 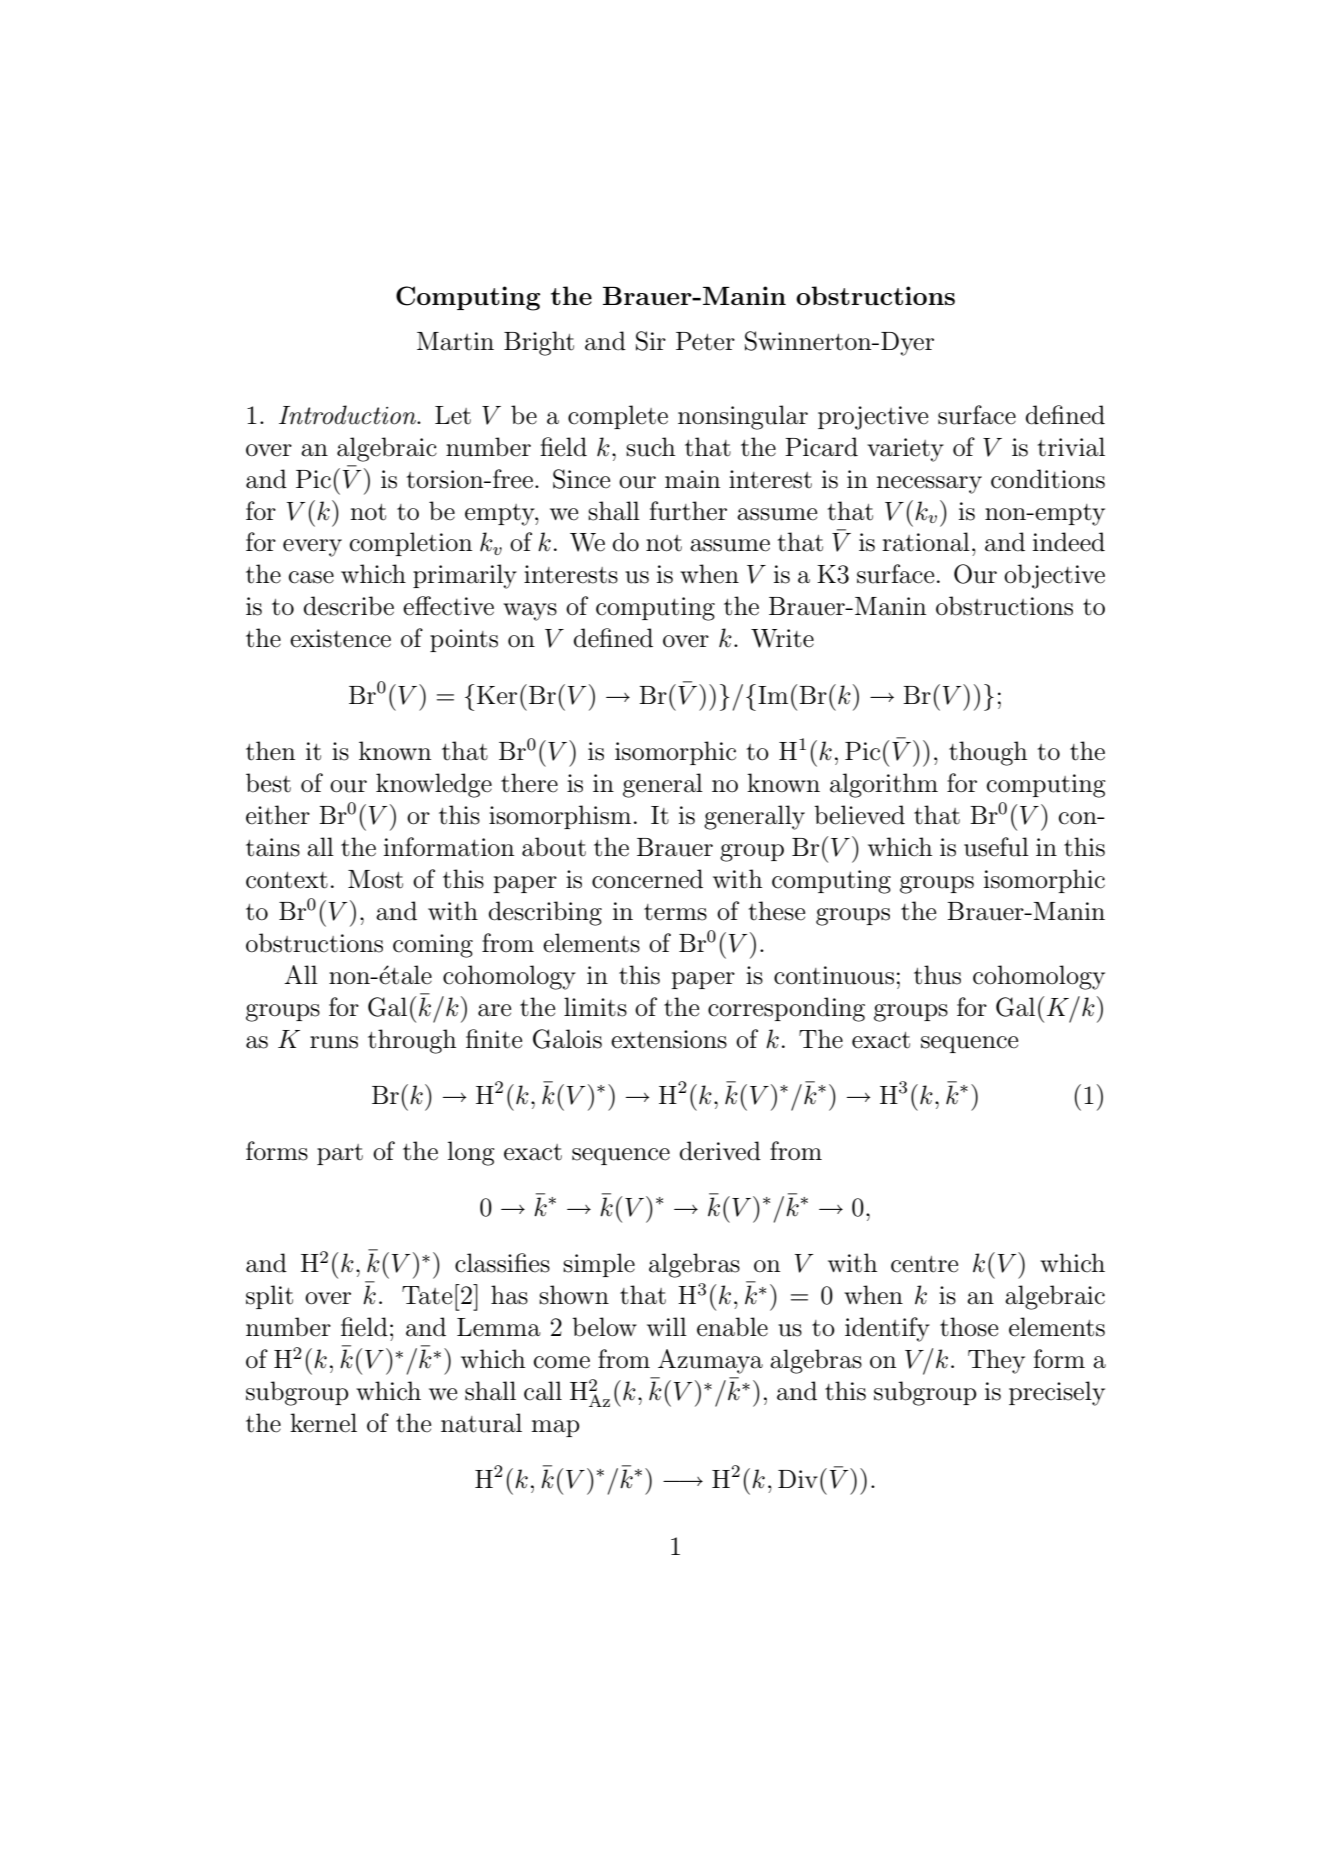 I want to click on Write, so click(x=782, y=638).
